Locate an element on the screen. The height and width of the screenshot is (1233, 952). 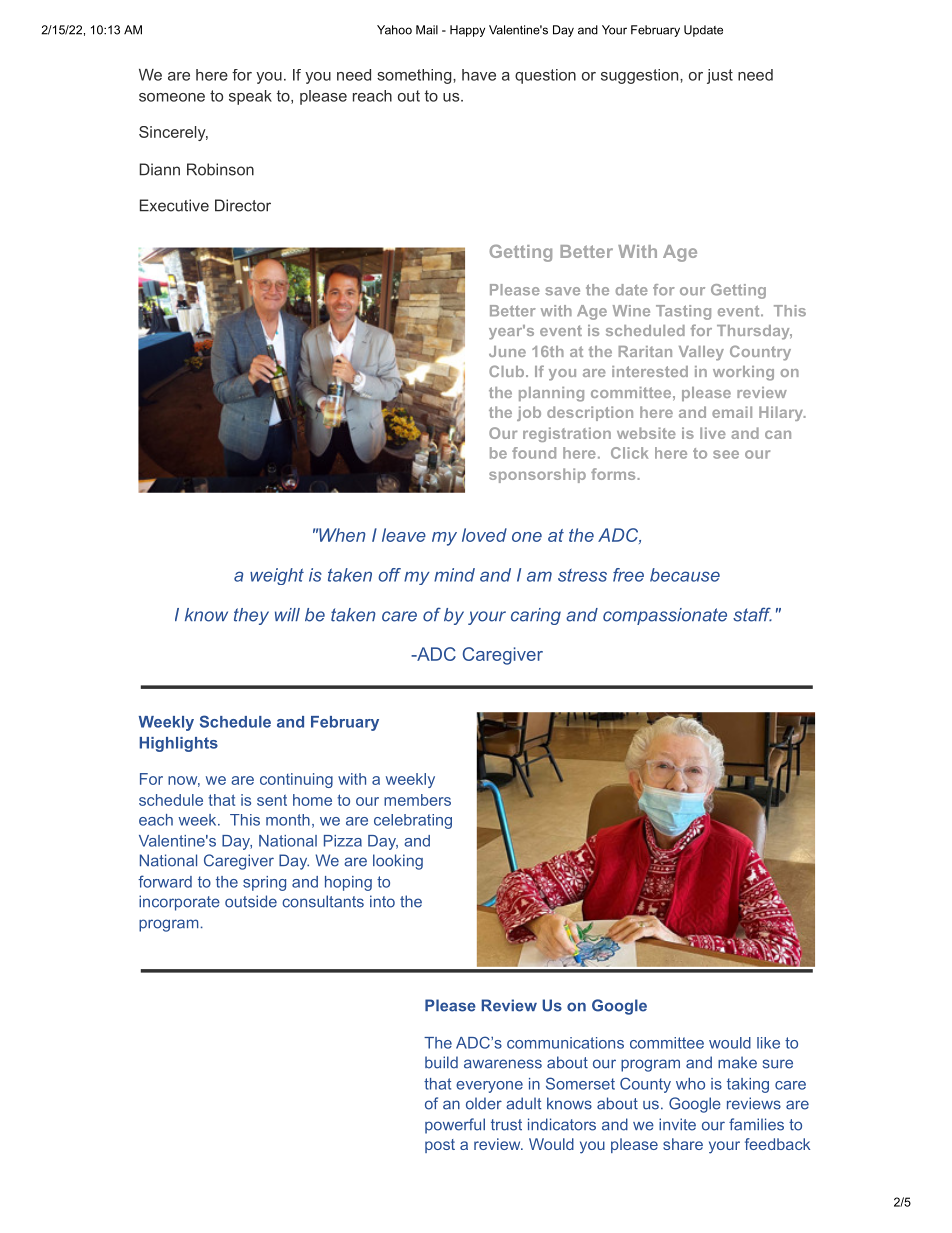
have is located at coordinates (479, 75).
